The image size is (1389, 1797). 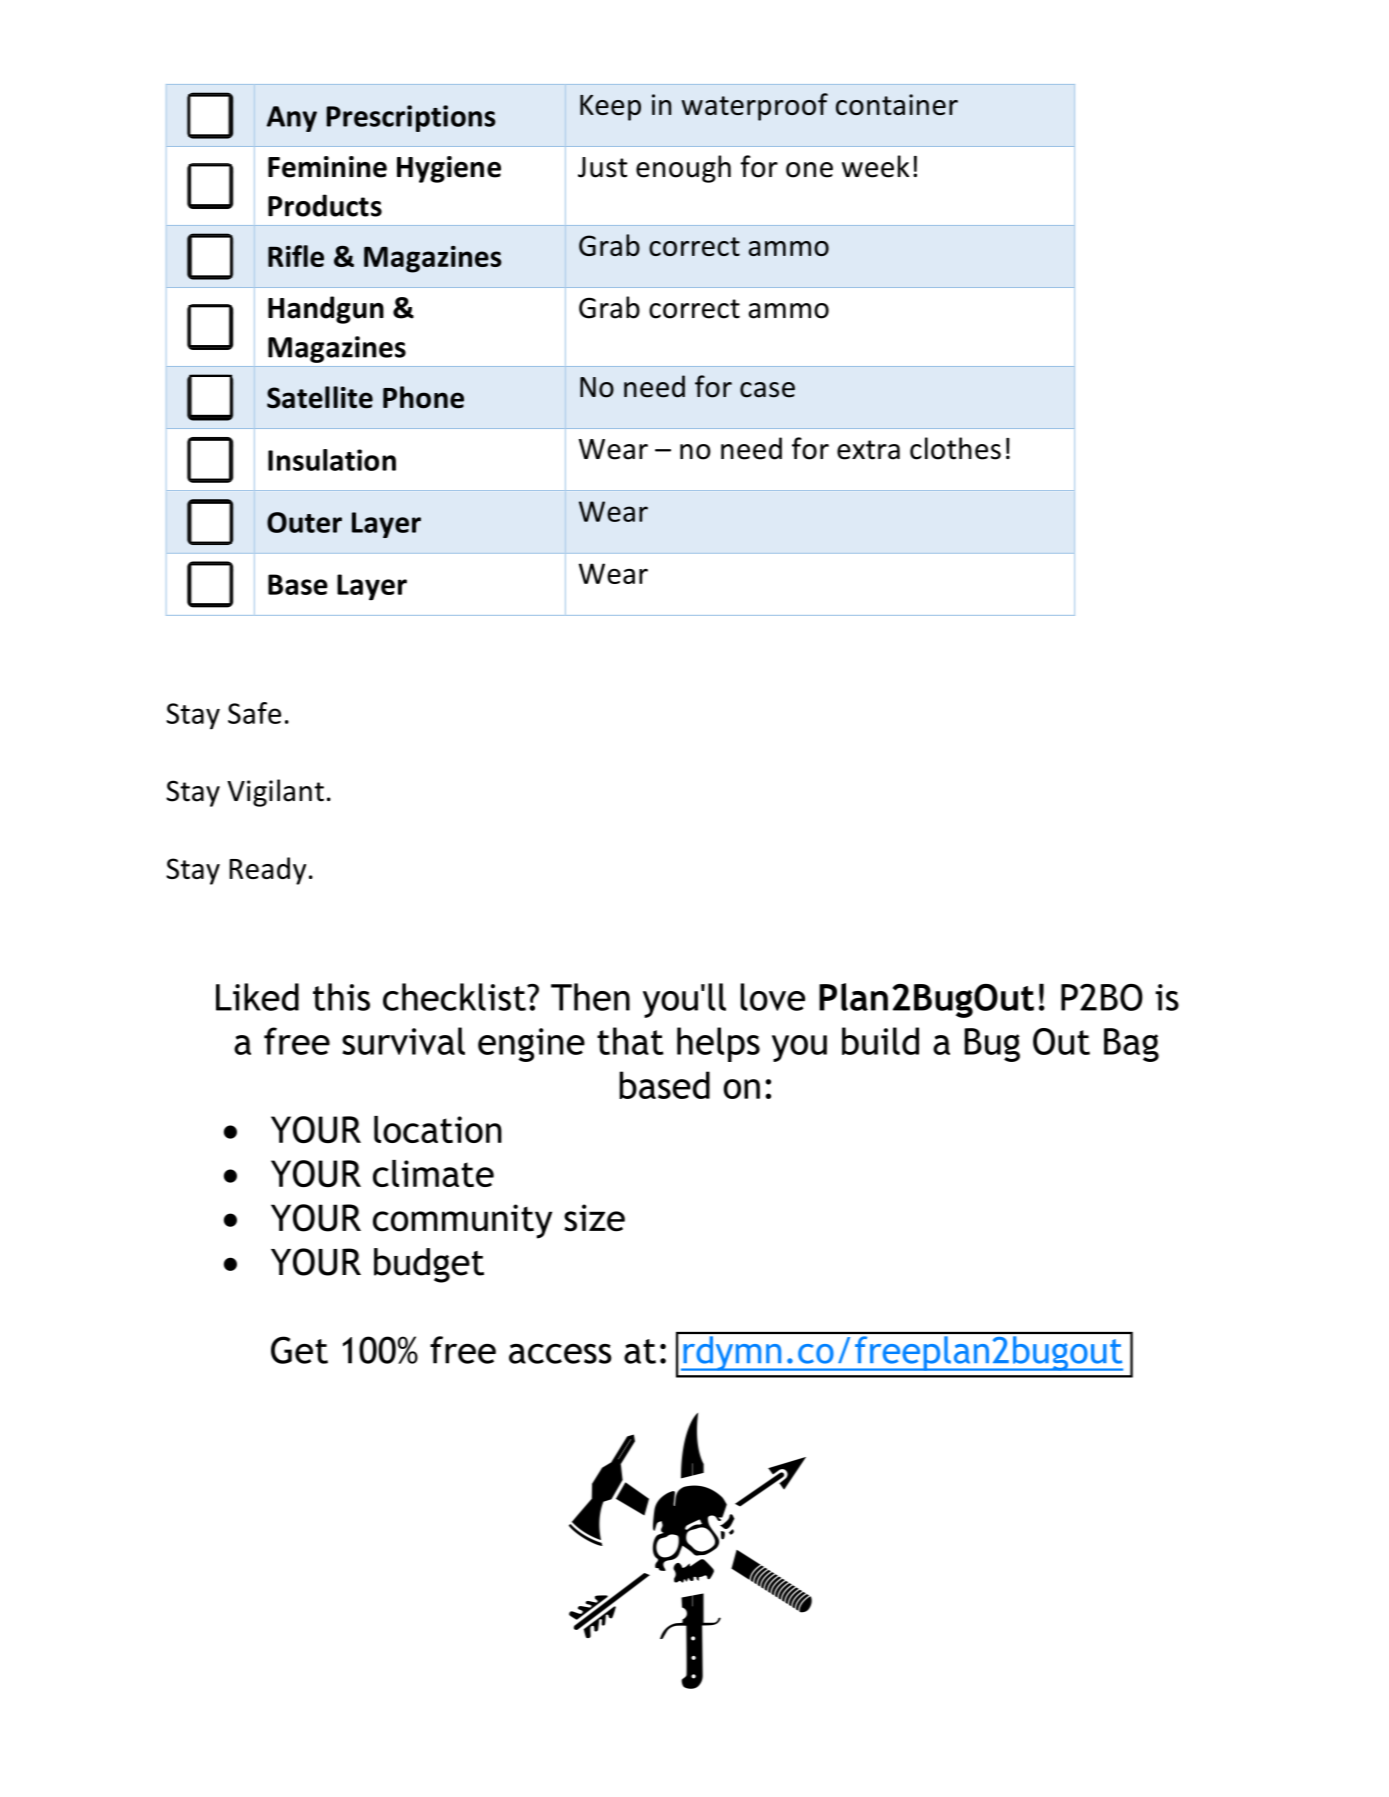 What do you see at coordinates (304, 522) in the screenshot?
I see `Outer` at bounding box center [304, 522].
